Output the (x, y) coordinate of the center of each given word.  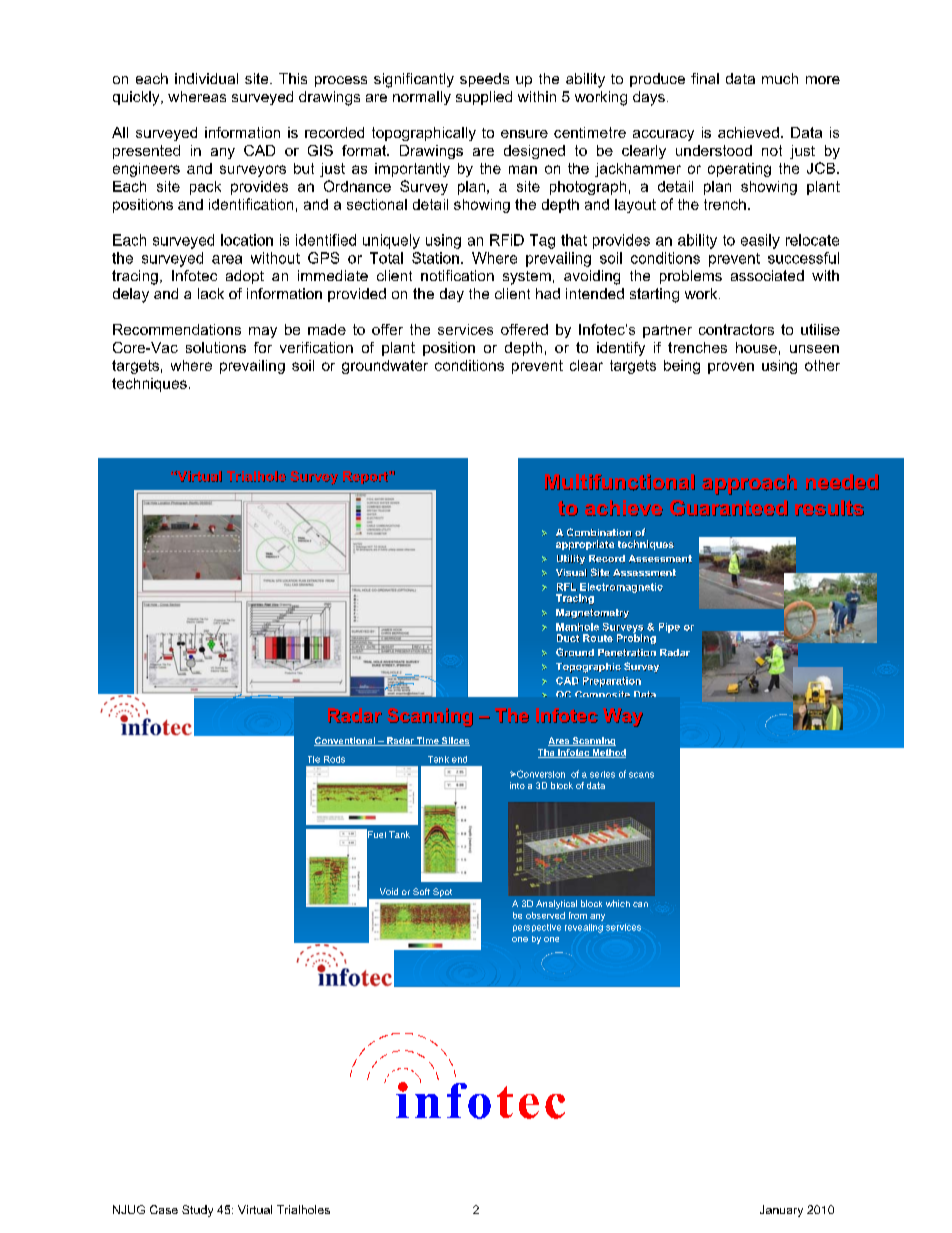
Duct (568, 638)
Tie (314, 759)
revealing (584, 928)
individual (206, 78)
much (780, 78)
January (781, 1211)
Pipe (669, 628)
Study (197, 1211)
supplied (484, 98)
